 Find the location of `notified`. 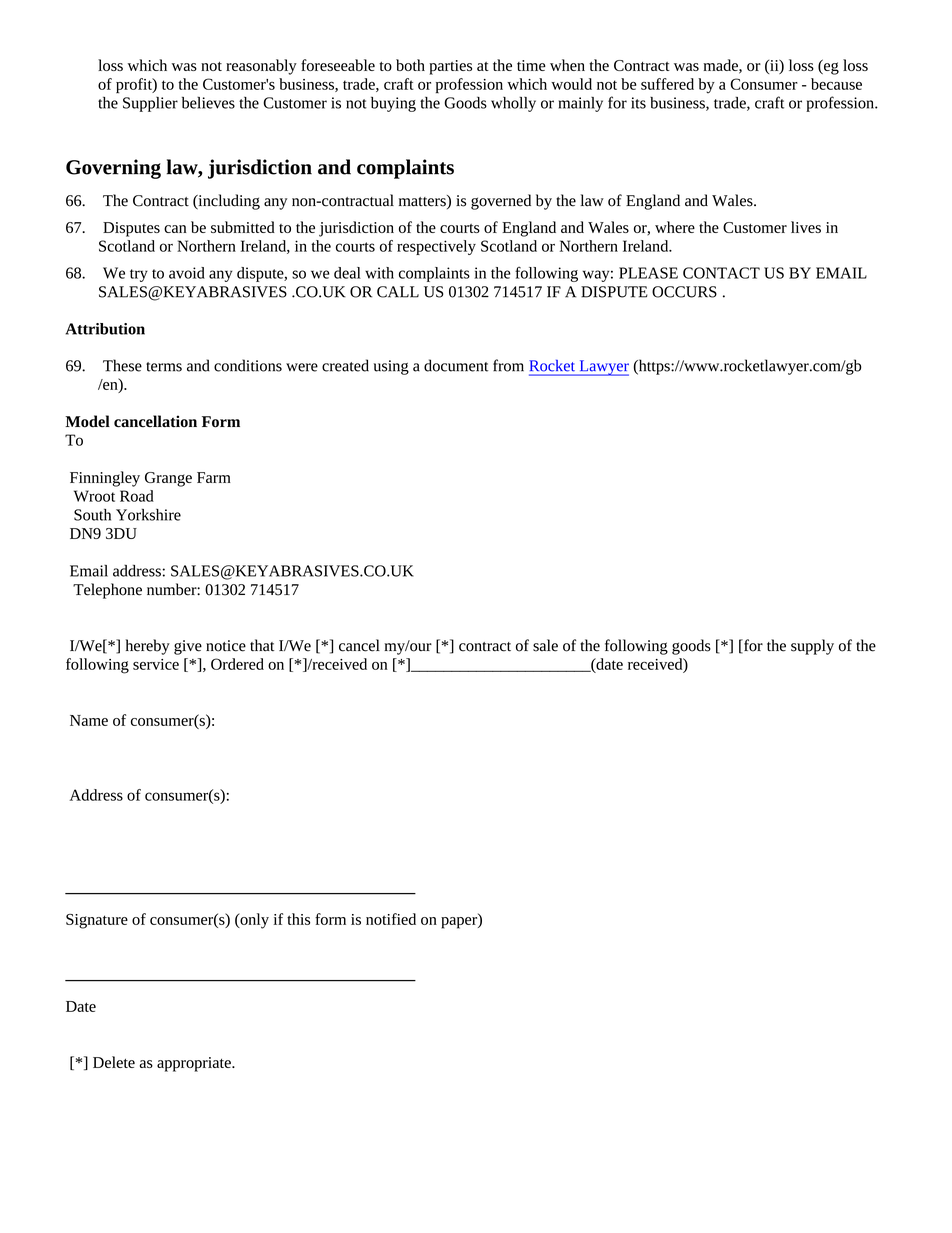

notified is located at coordinates (391, 919).
